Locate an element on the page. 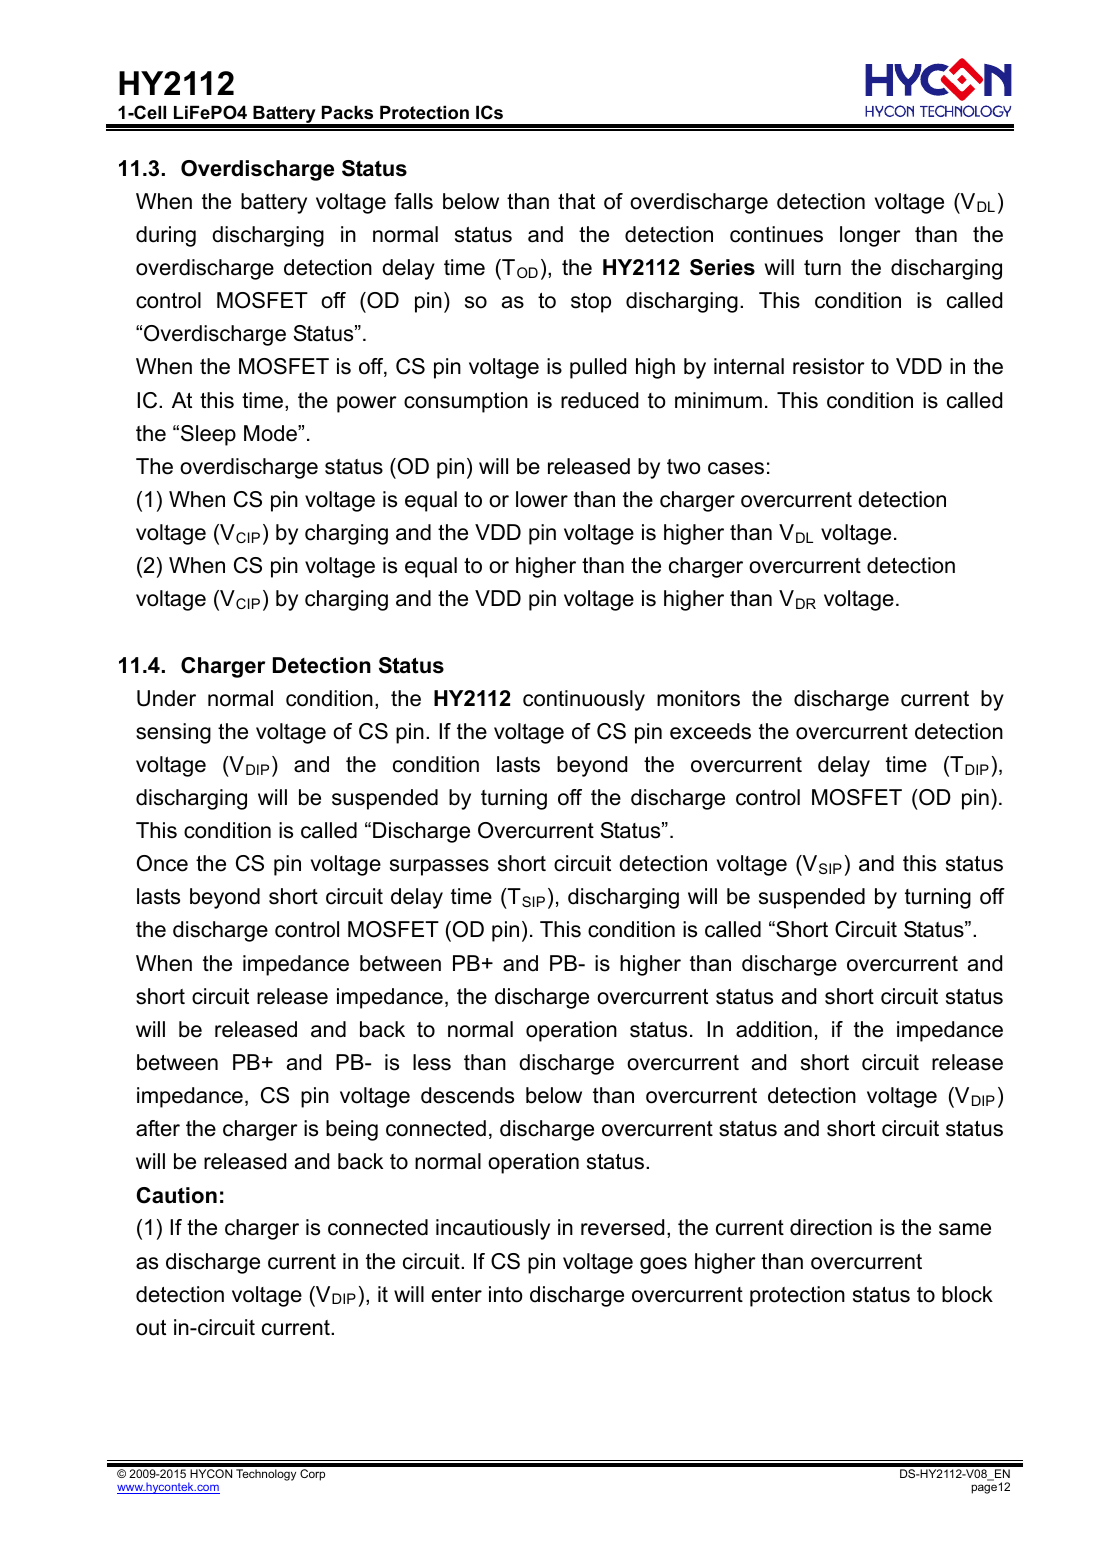 This image has width=1095, height=1549. Once is located at coordinates (162, 863).
